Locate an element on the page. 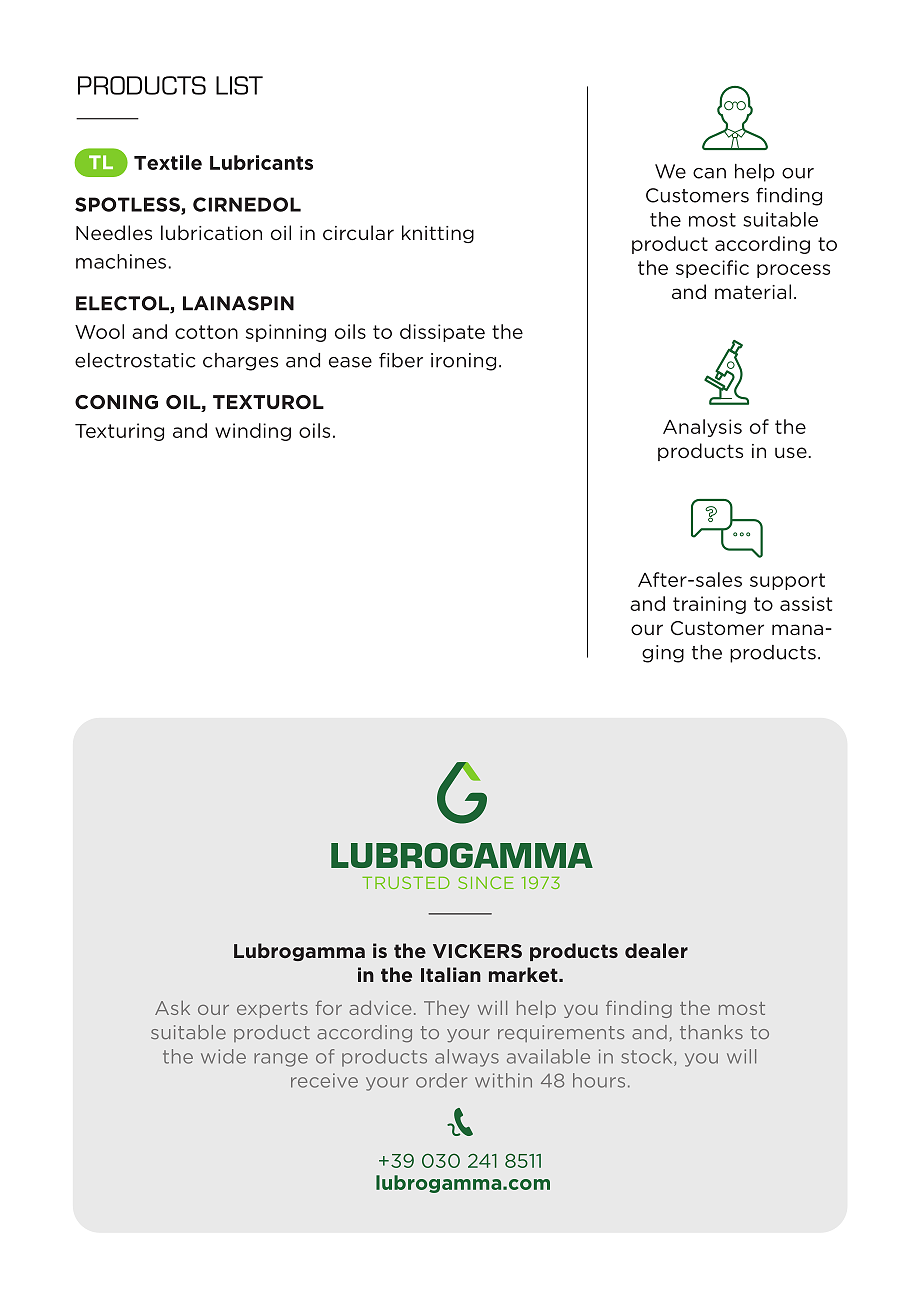  specific is located at coordinates (712, 269).
